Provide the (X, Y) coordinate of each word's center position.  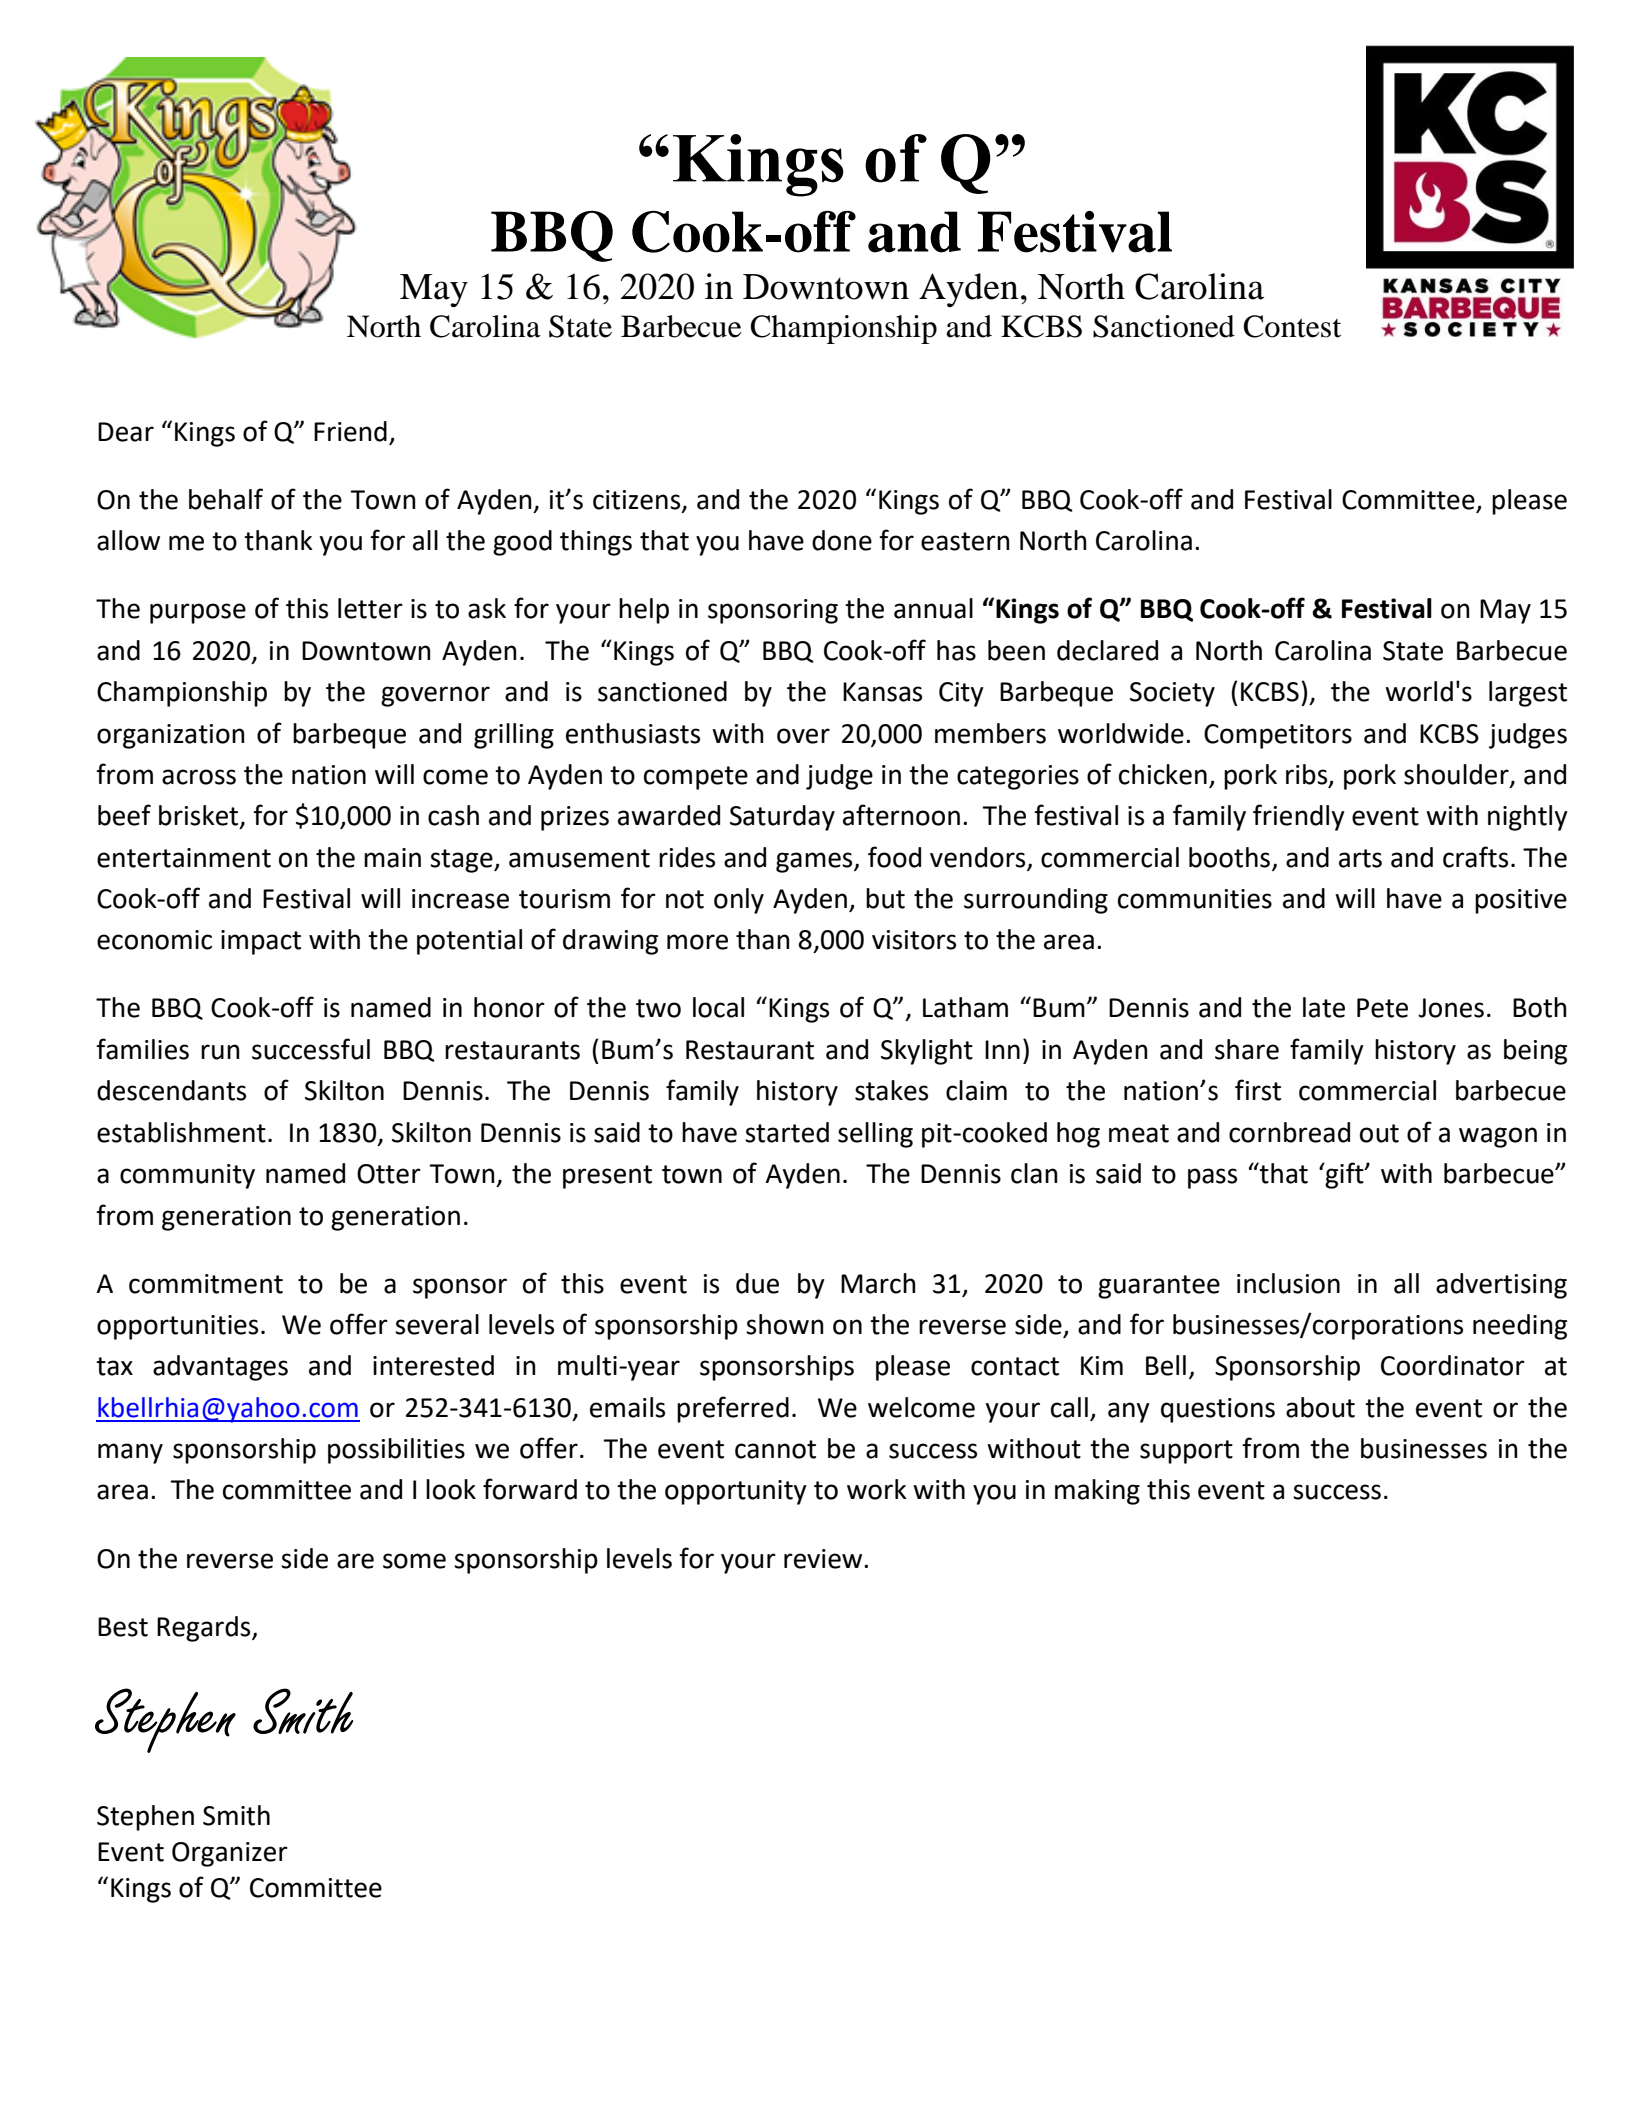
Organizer (230, 1854)
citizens (638, 500)
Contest (1292, 326)
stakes (891, 1090)
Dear (126, 432)
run (220, 1052)
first (1258, 1090)
